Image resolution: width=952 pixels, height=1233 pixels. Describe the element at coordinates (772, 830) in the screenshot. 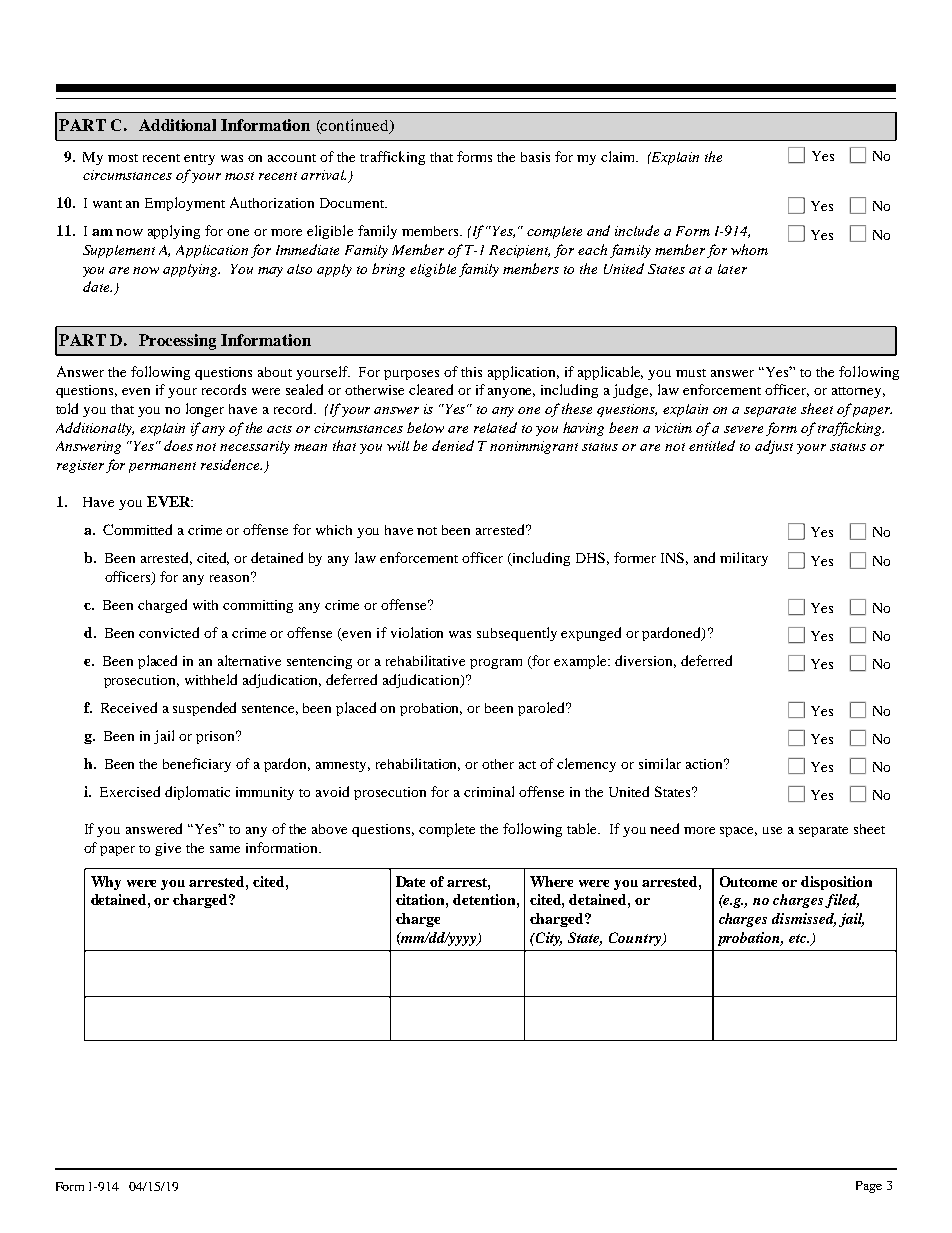

I see `use` at that location.
